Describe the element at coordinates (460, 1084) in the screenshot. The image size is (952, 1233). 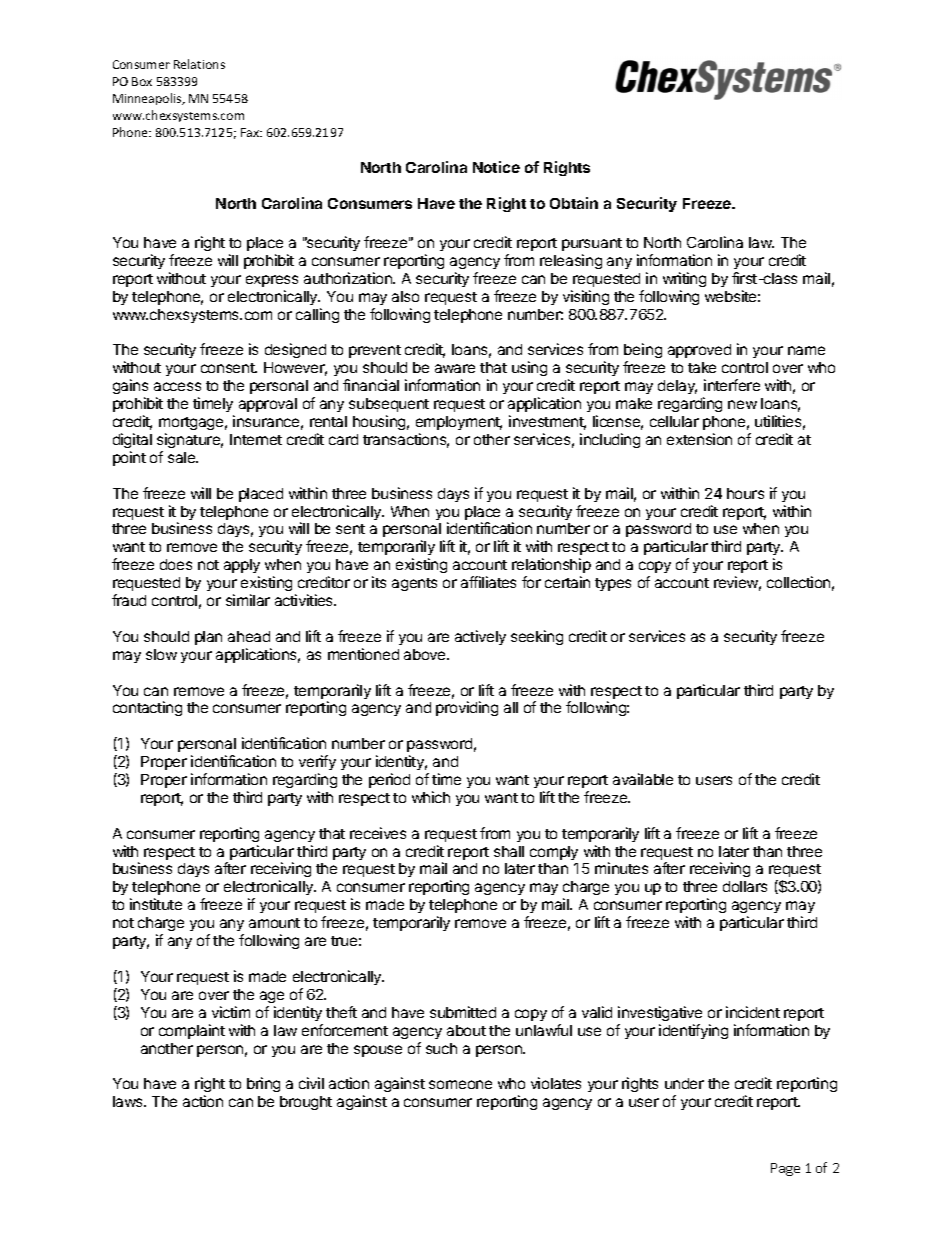
I see `someone` at that location.
